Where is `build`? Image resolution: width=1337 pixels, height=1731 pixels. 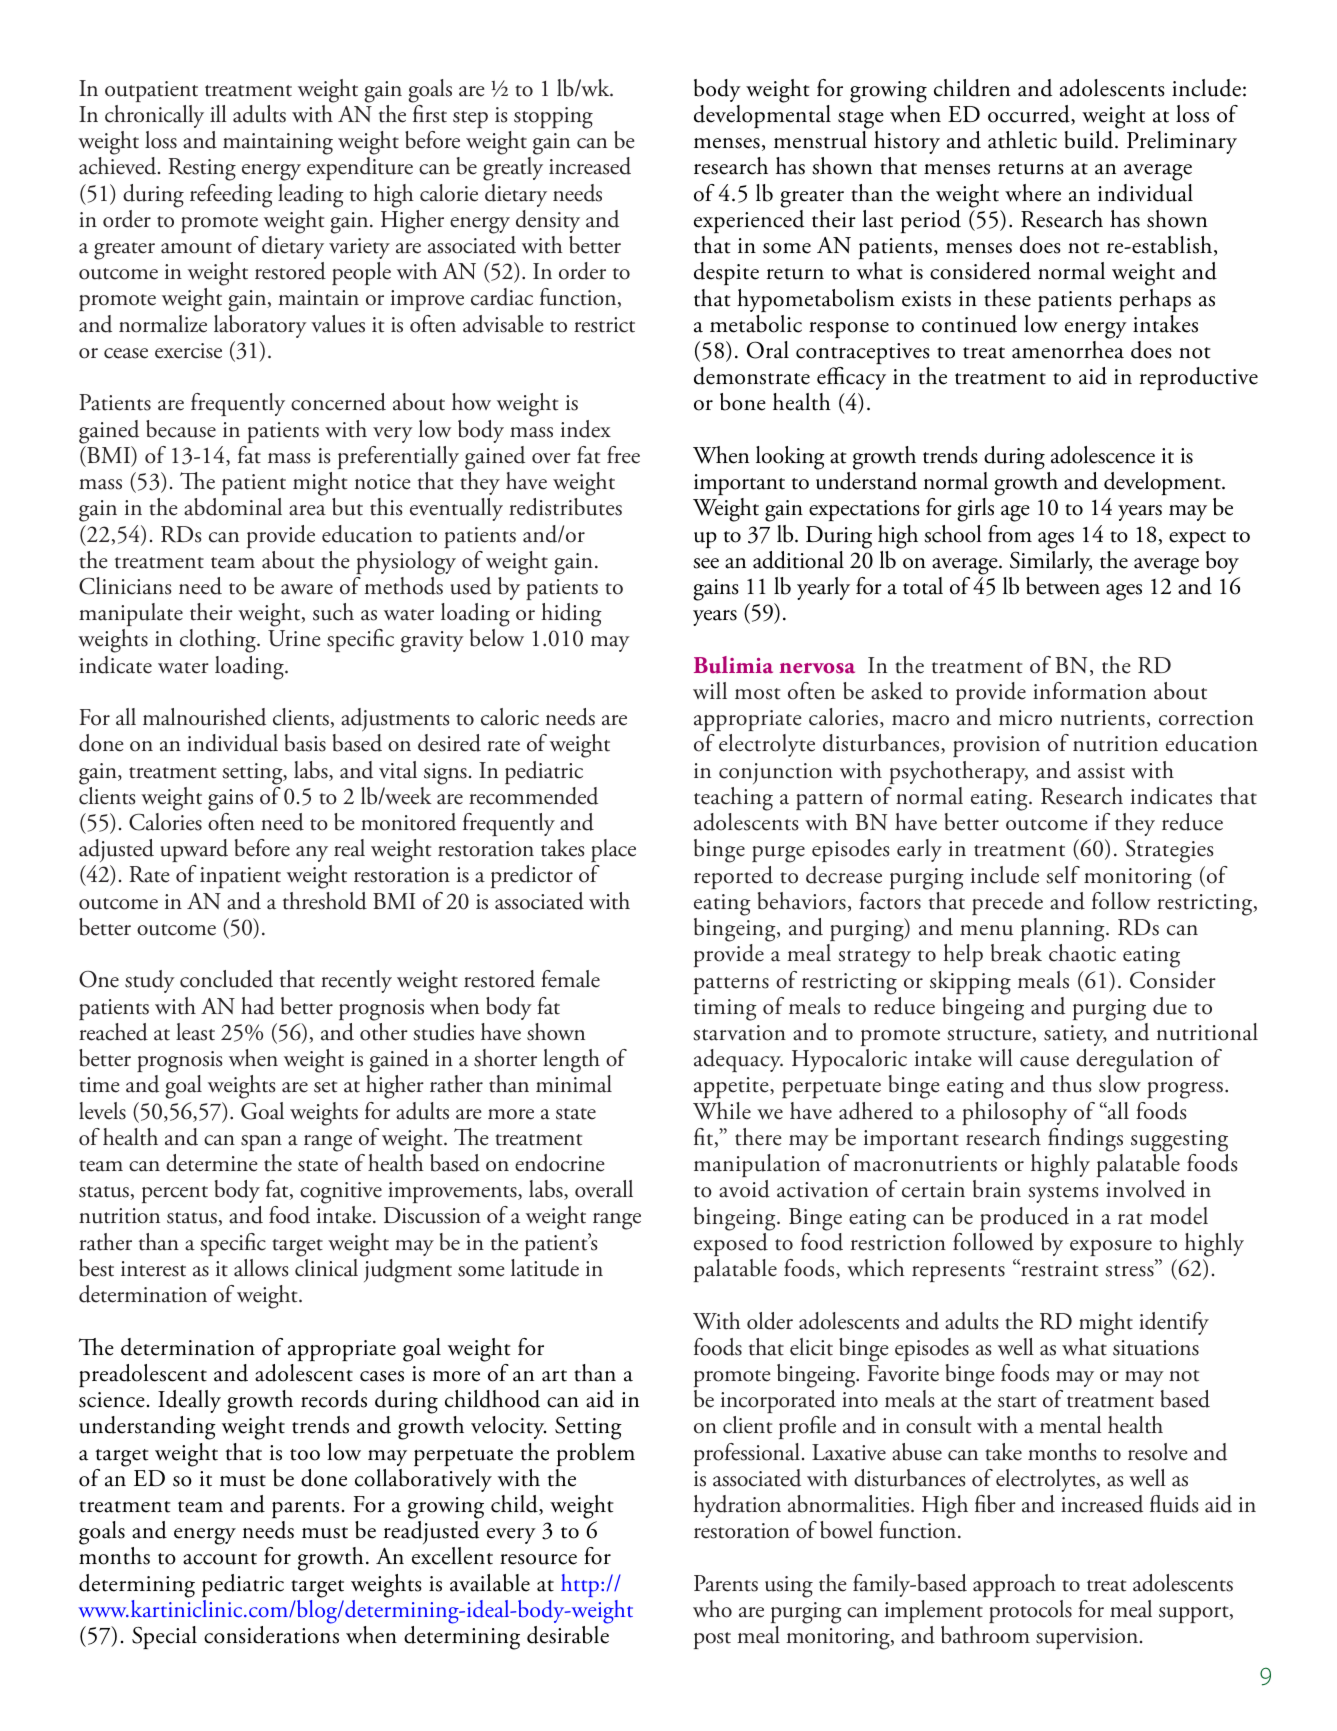 build is located at coordinates (1090, 140).
